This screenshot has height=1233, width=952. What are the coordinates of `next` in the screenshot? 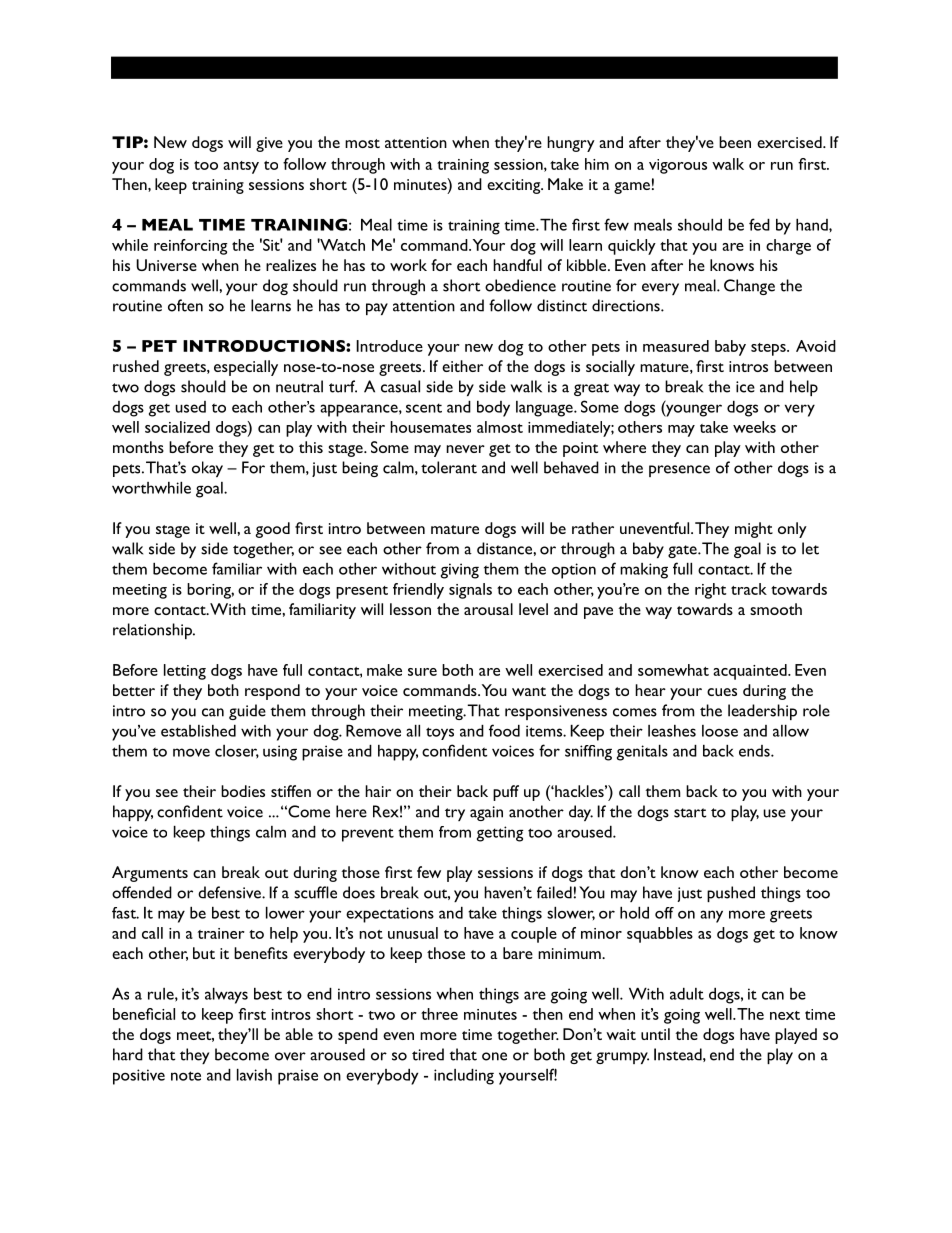 It's located at (785, 1015).
